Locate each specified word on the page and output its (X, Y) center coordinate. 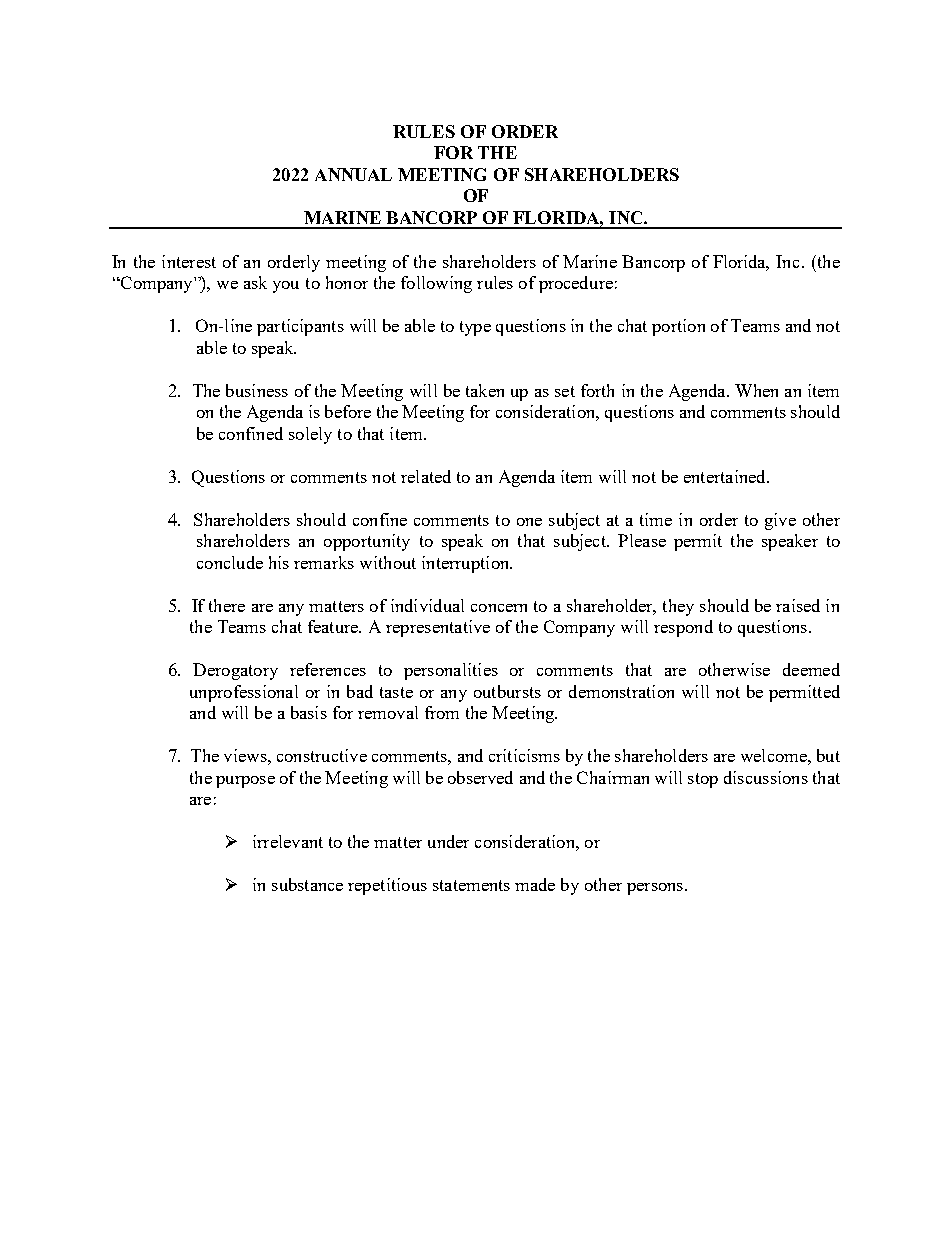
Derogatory (235, 671)
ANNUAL (353, 174)
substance (307, 884)
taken (485, 390)
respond (683, 628)
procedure (576, 284)
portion (678, 327)
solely (310, 435)
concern (499, 608)
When (756, 390)
